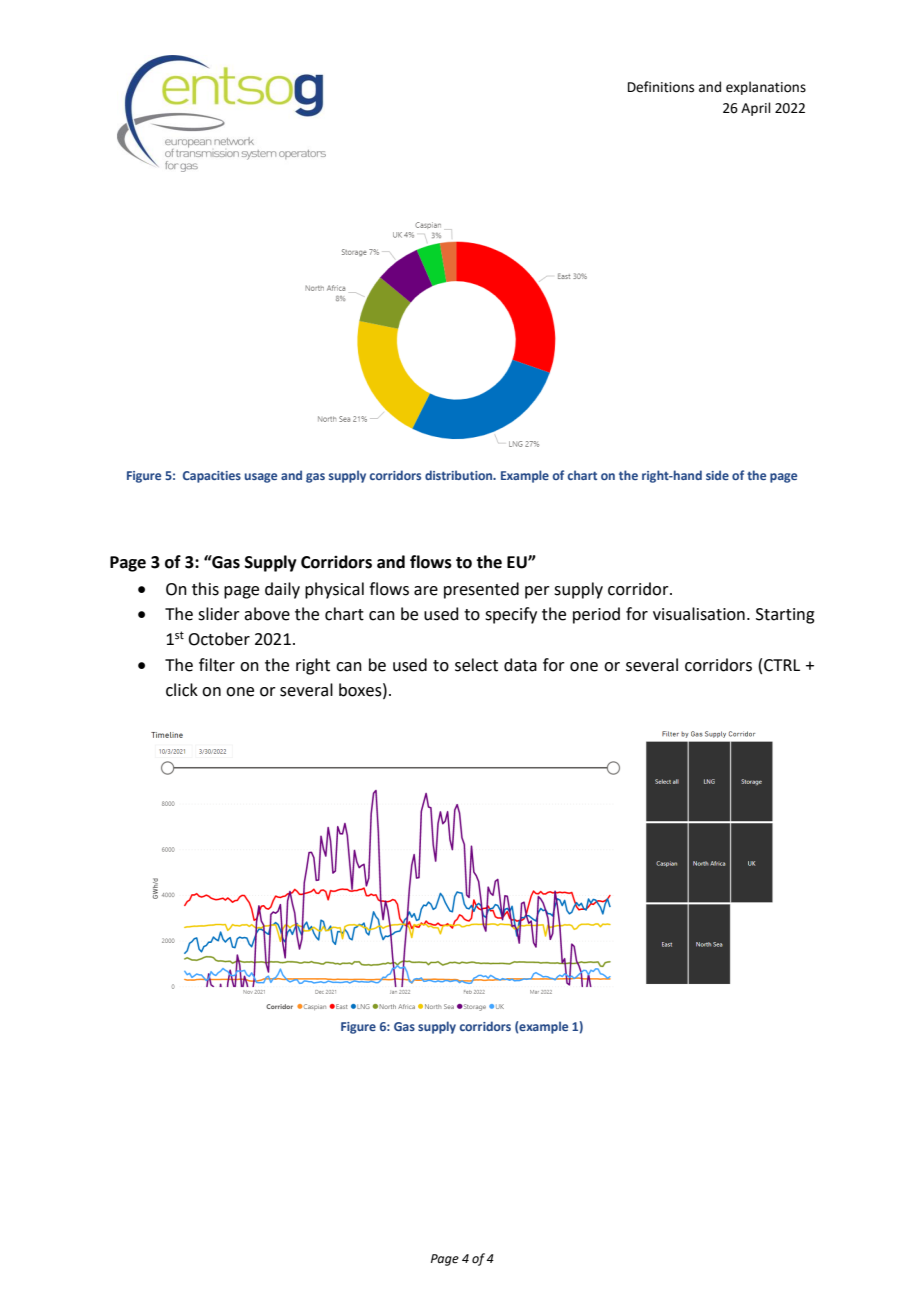 The image size is (924, 1307). What do you see at coordinates (661, 87) in the screenshot?
I see `Definitions` at bounding box center [661, 87].
